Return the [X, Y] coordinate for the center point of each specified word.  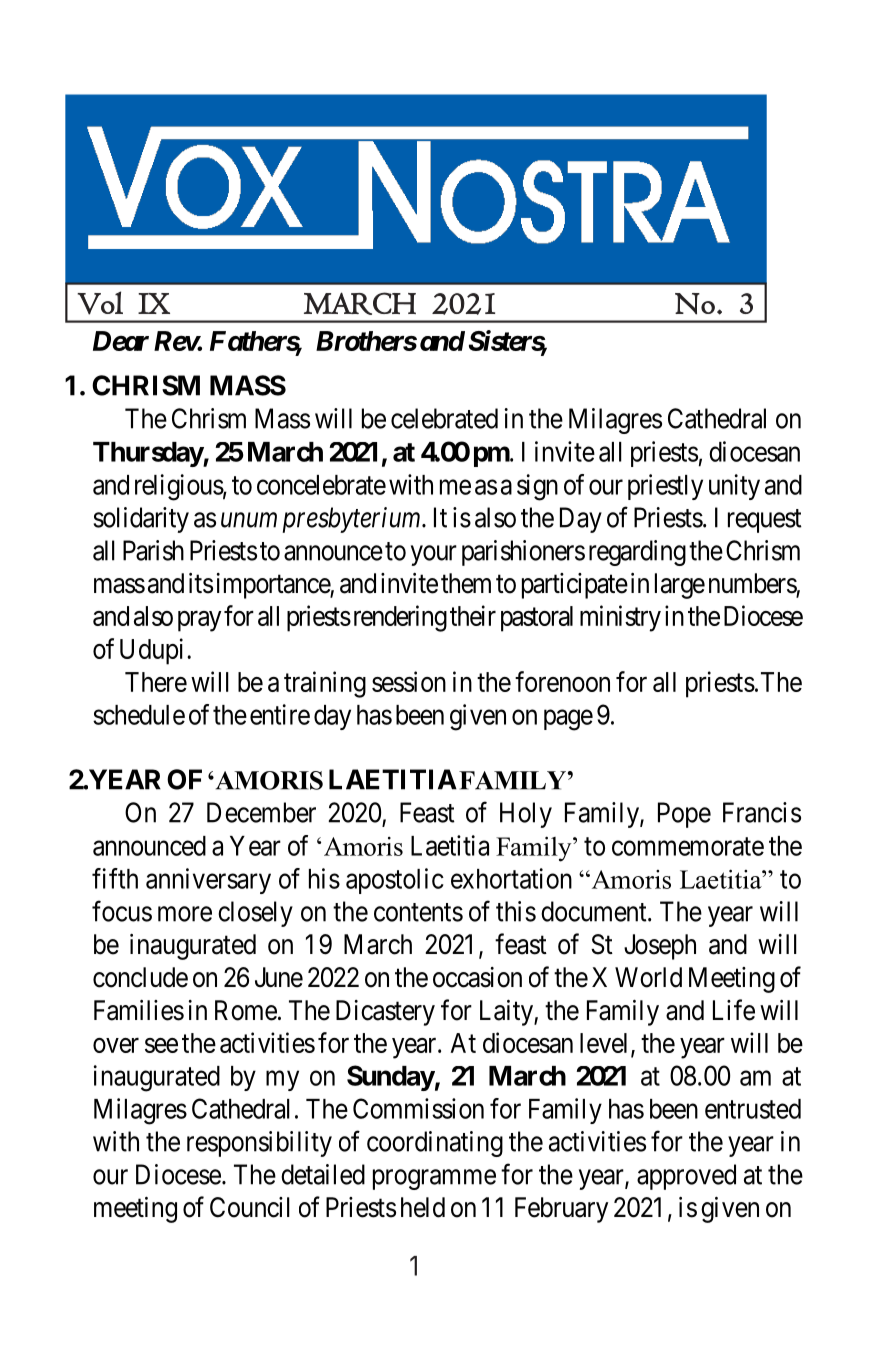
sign [537, 487]
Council [250, 1207]
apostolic [395, 881]
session [409, 681]
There [156, 682]
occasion [477, 977]
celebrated [444, 418]
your [434, 555]
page [568, 720]
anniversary [208, 881]
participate [575, 586]
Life [734, 1010]
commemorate [688, 846]
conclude [140, 977]
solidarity [141, 520]
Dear [121, 341]
